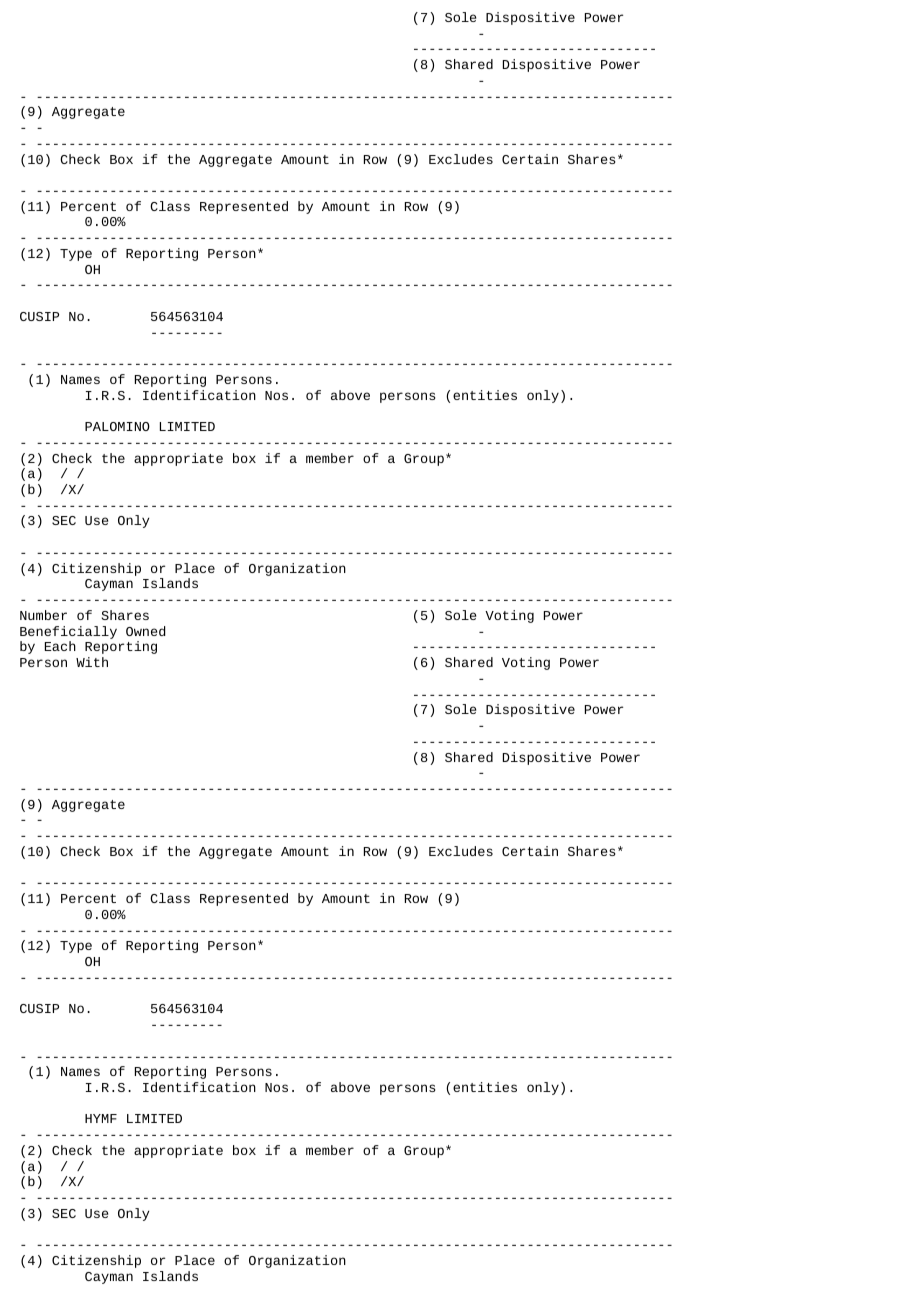  I want to click on Number, so click(43, 615).
